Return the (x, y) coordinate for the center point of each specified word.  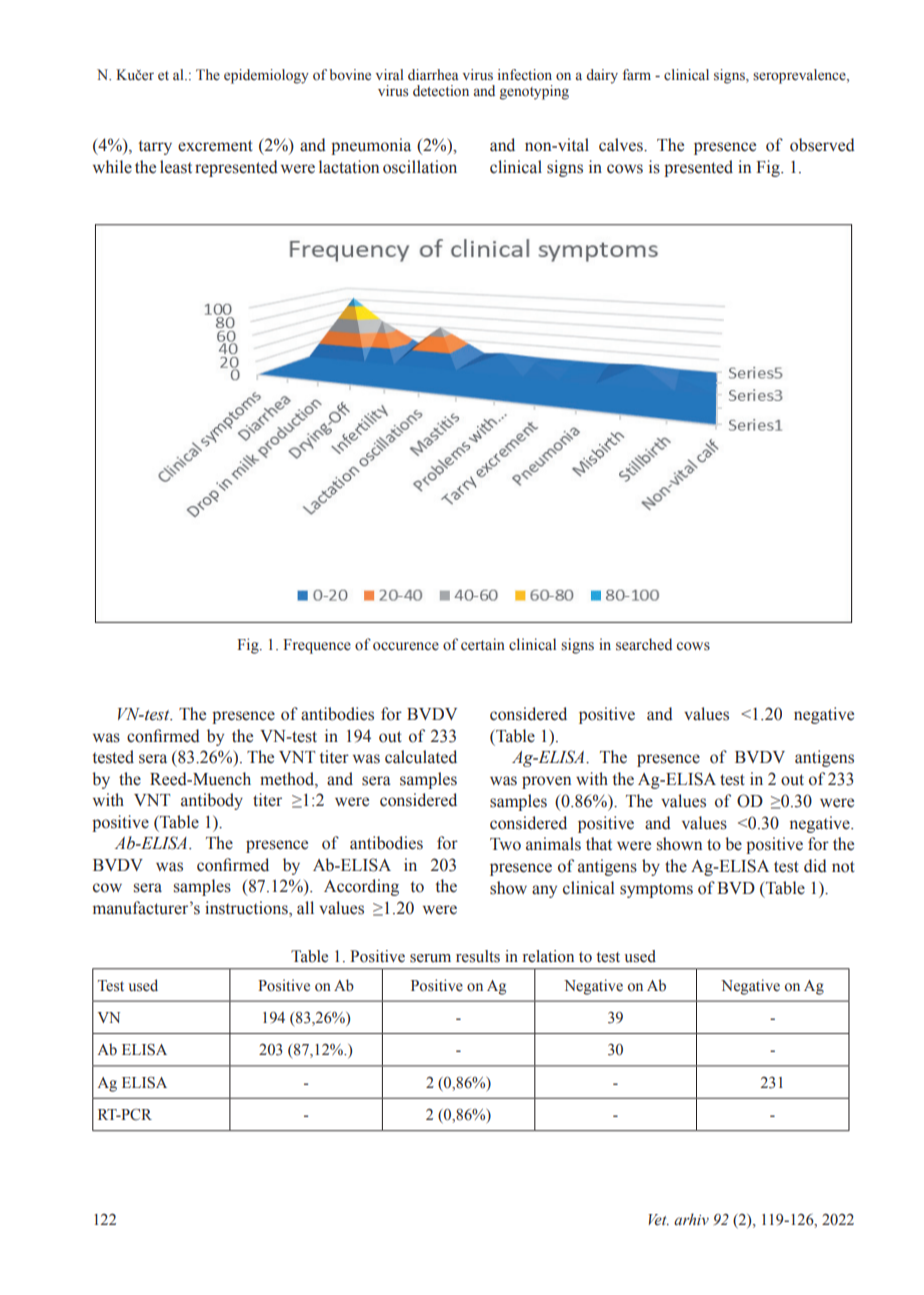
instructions (247, 909)
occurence (406, 646)
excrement (215, 146)
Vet (658, 1220)
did (815, 866)
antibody (212, 801)
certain (483, 644)
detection (441, 91)
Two (505, 844)
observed (822, 145)
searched (644, 644)
